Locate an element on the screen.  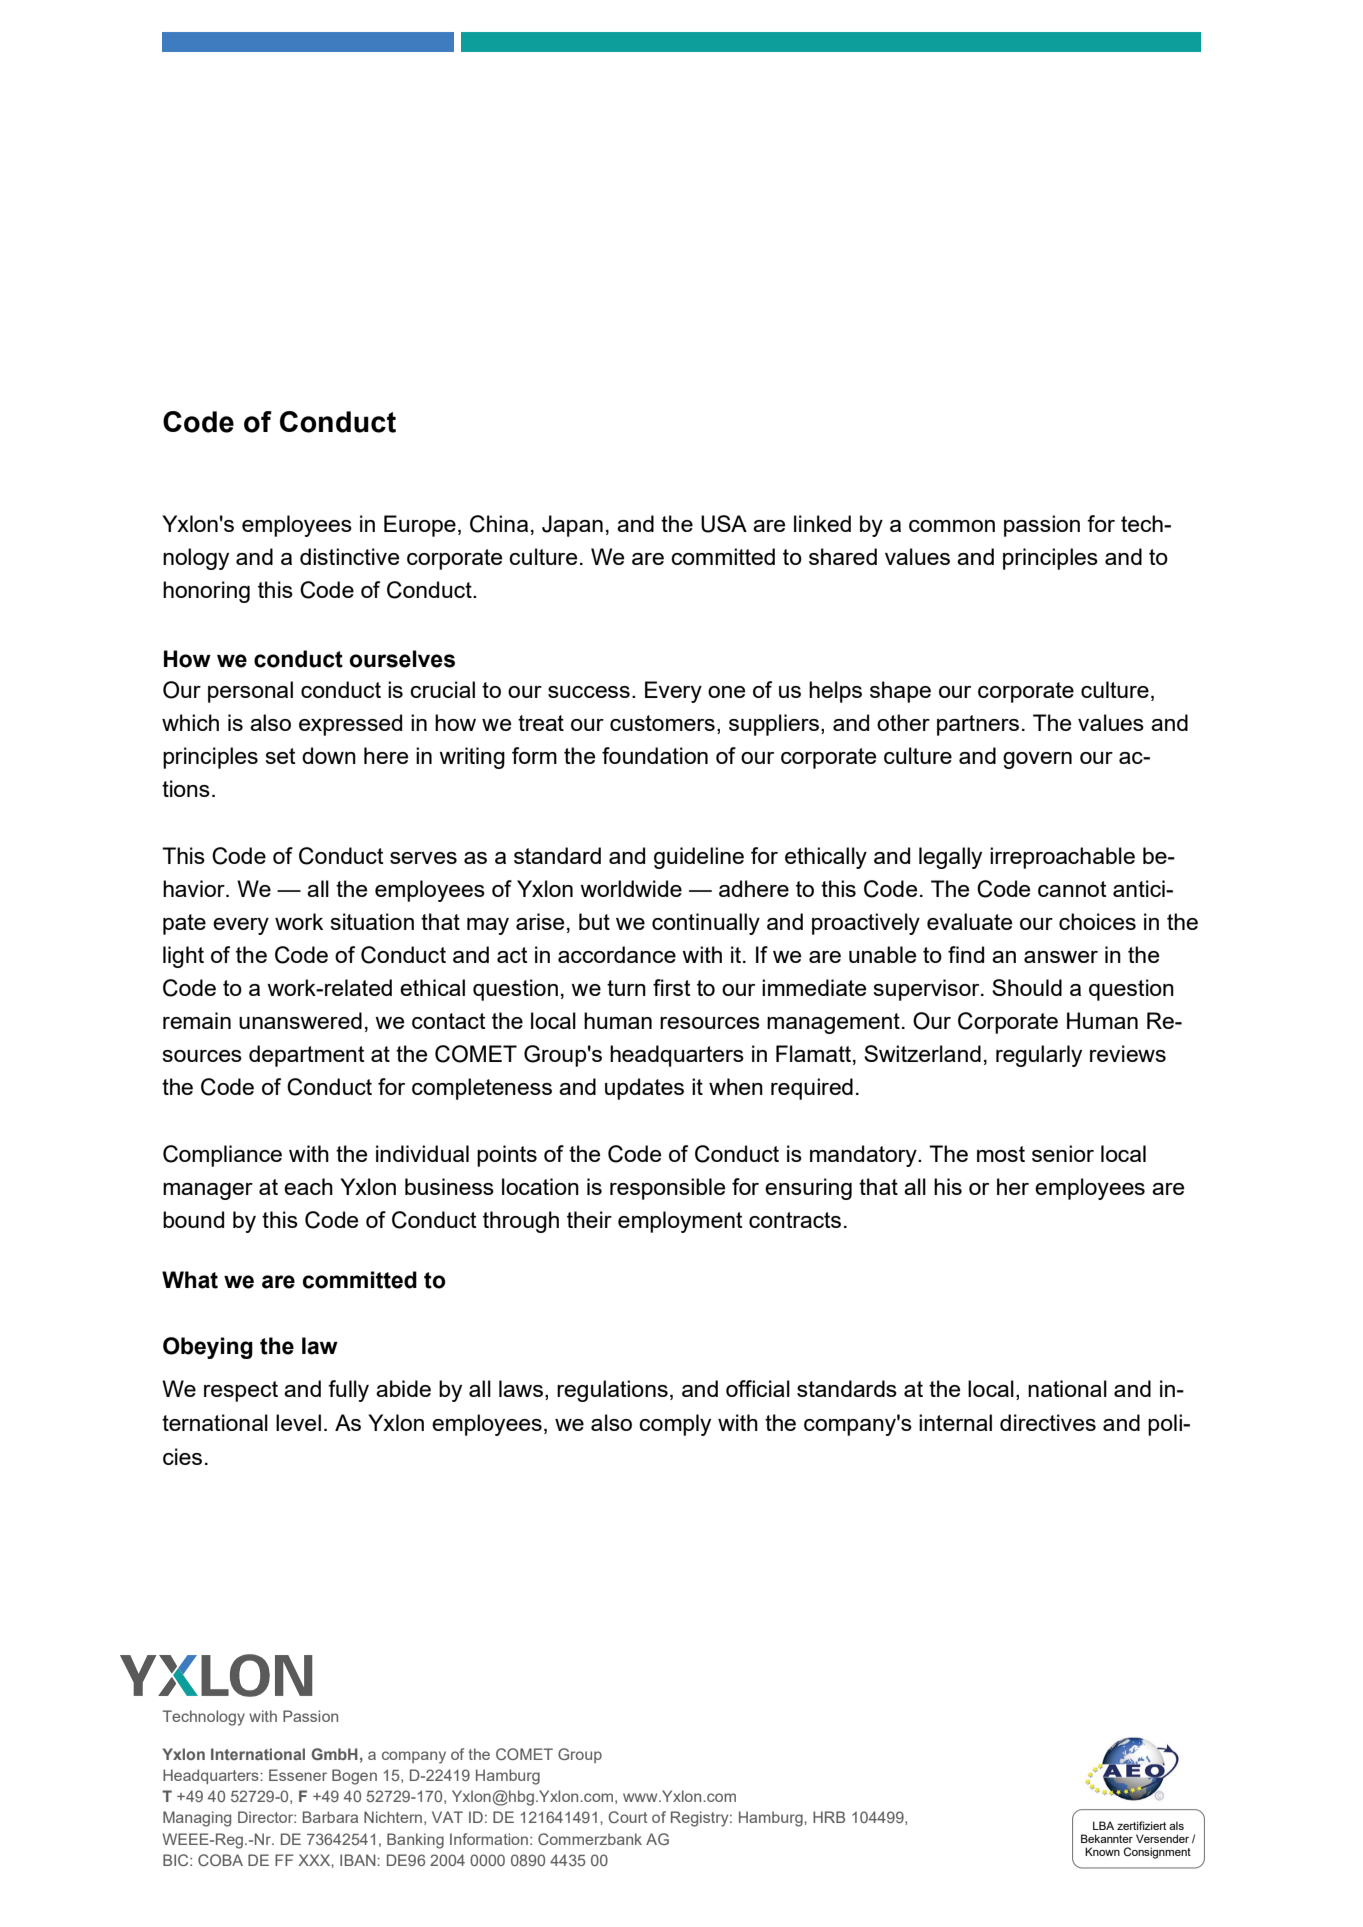
USA is located at coordinates (724, 524).
